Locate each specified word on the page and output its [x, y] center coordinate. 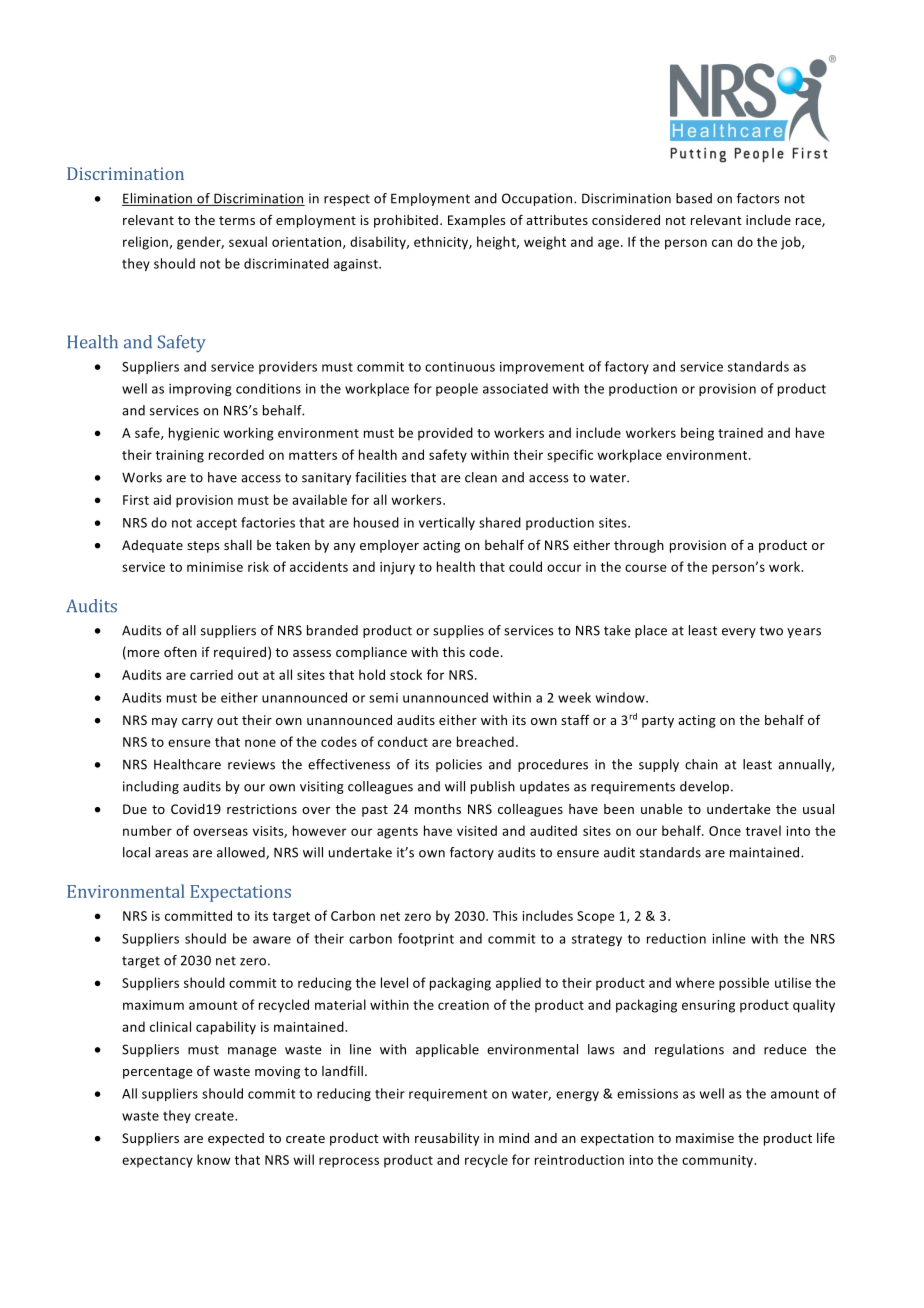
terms [237, 220]
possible [744, 984]
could [525, 566]
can [722, 243]
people [457, 389]
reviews [251, 764]
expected [236, 1139]
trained [740, 432]
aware [272, 940]
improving [200, 390]
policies [459, 765]
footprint [426, 939]
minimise [215, 567]
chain [701, 764]
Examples [476, 221]
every [739, 633]
